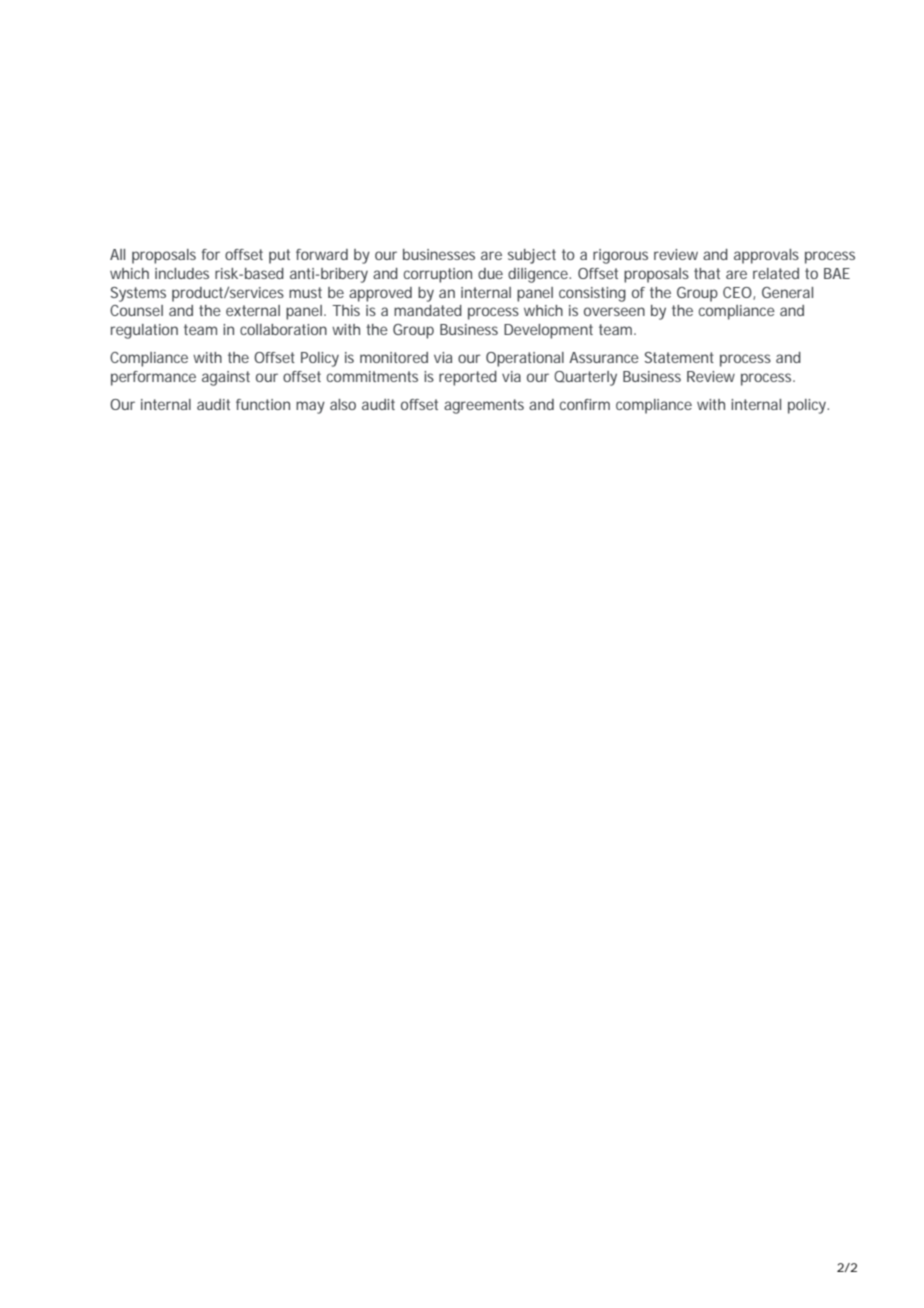  Describe the element at coordinates (766, 256) in the image. I see `approvals` at that location.
